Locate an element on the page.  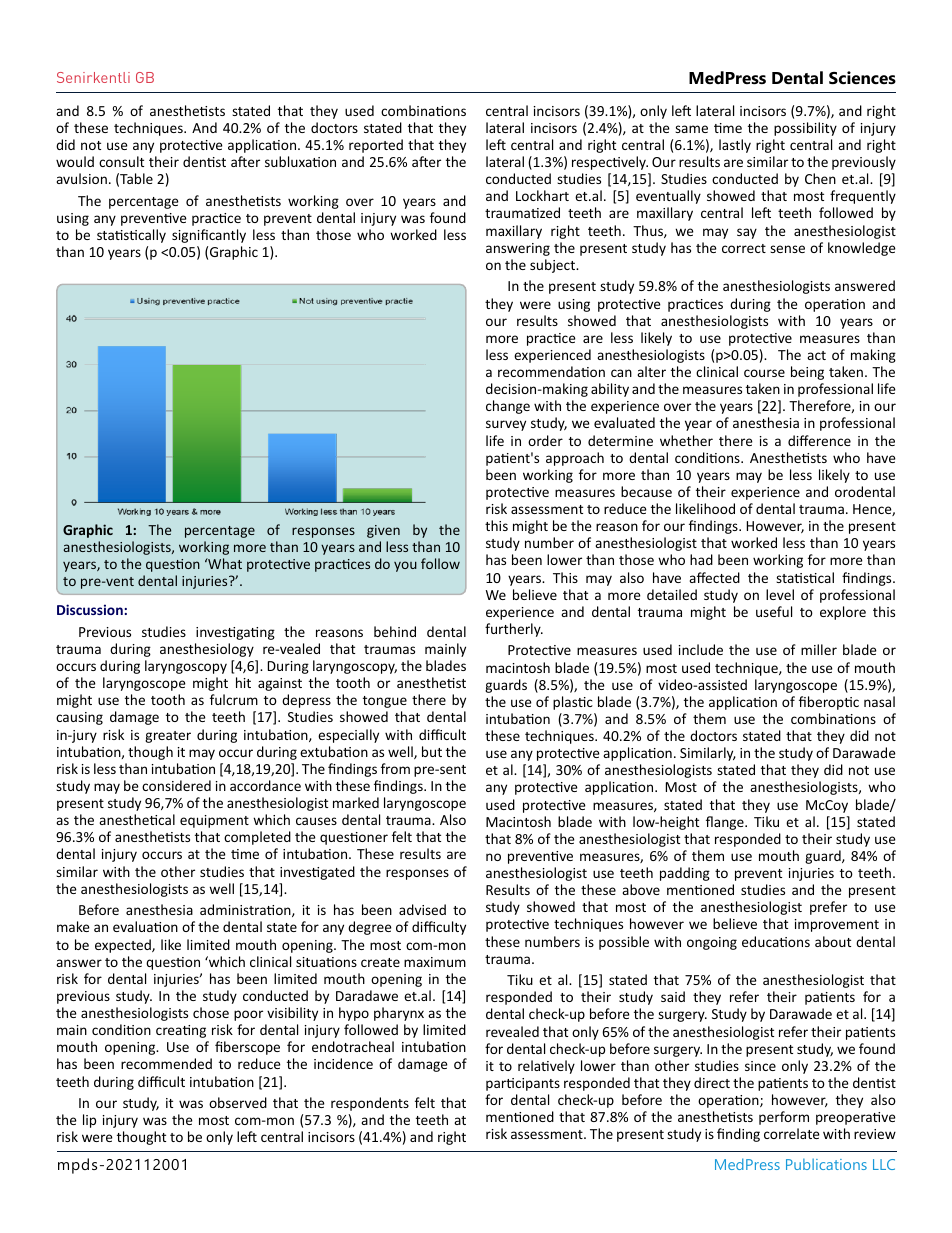
consult is located at coordinates (121, 161).
